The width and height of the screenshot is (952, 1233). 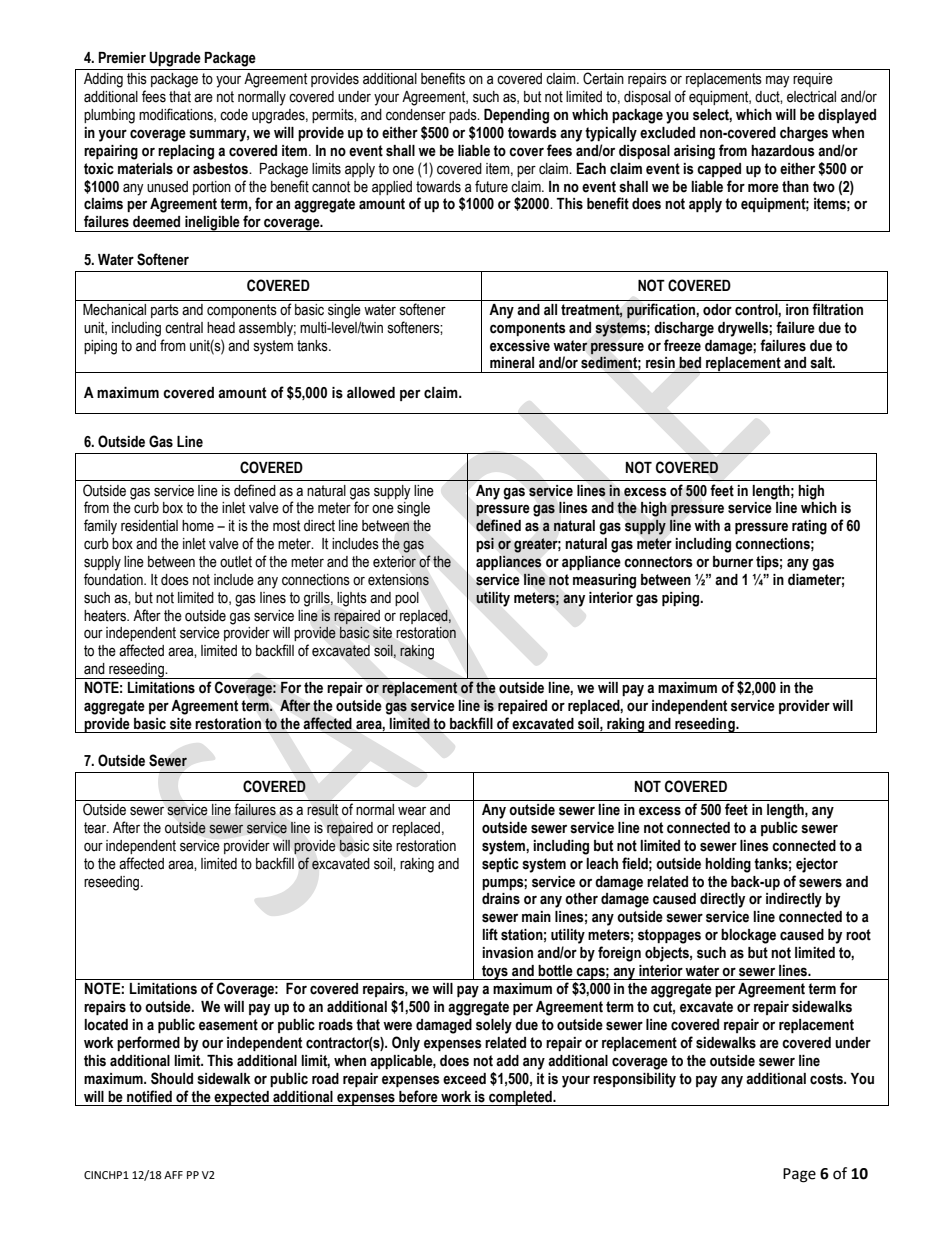 I want to click on pads, so click(x=464, y=116).
